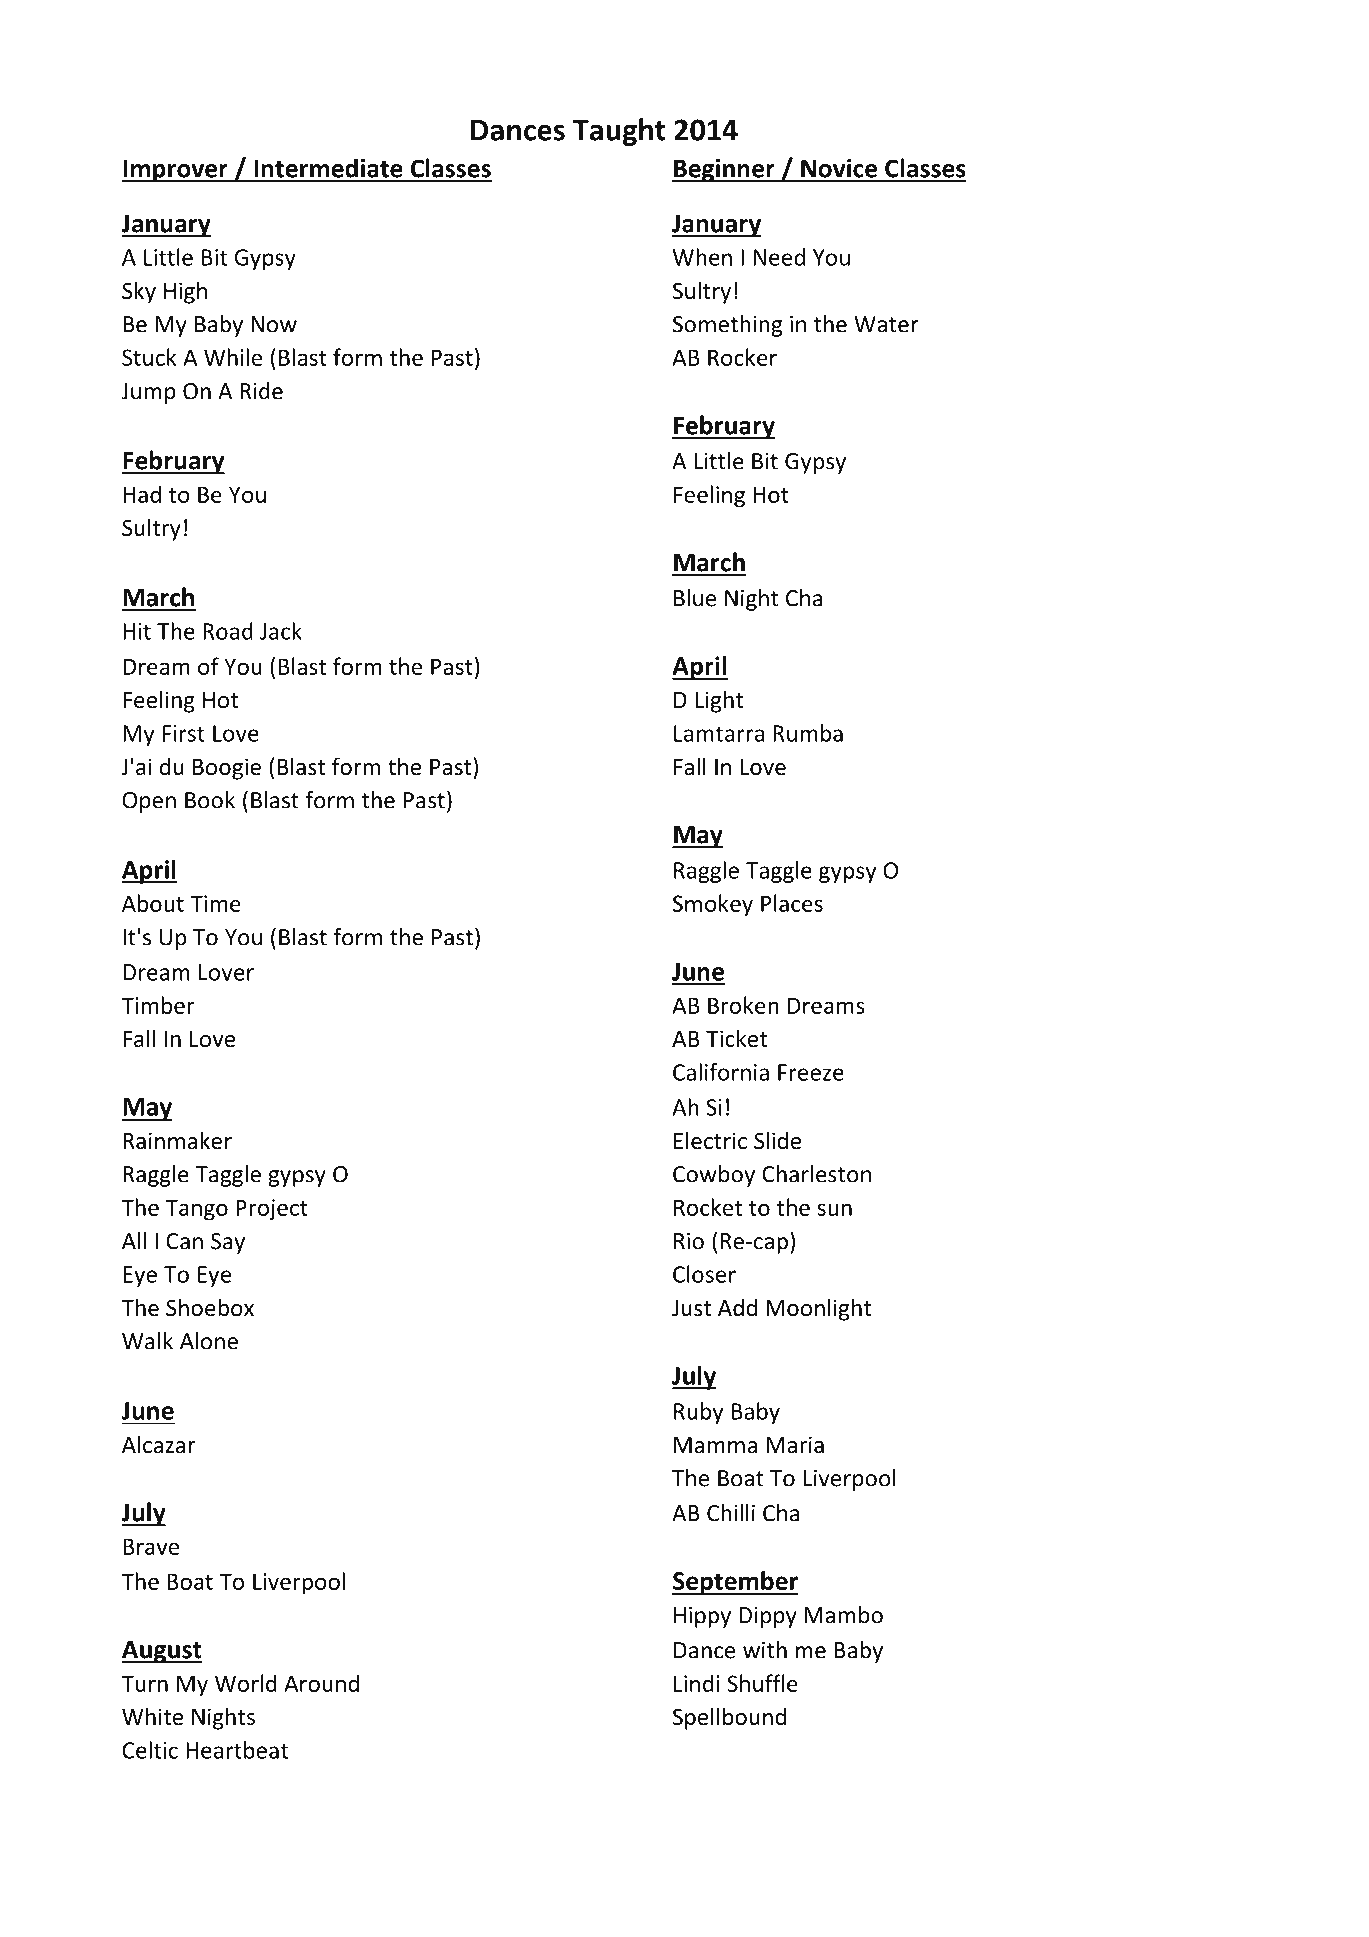  What do you see at coordinates (175, 171) in the screenshot?
I see `Improver` at bounding box center [175, 171].
